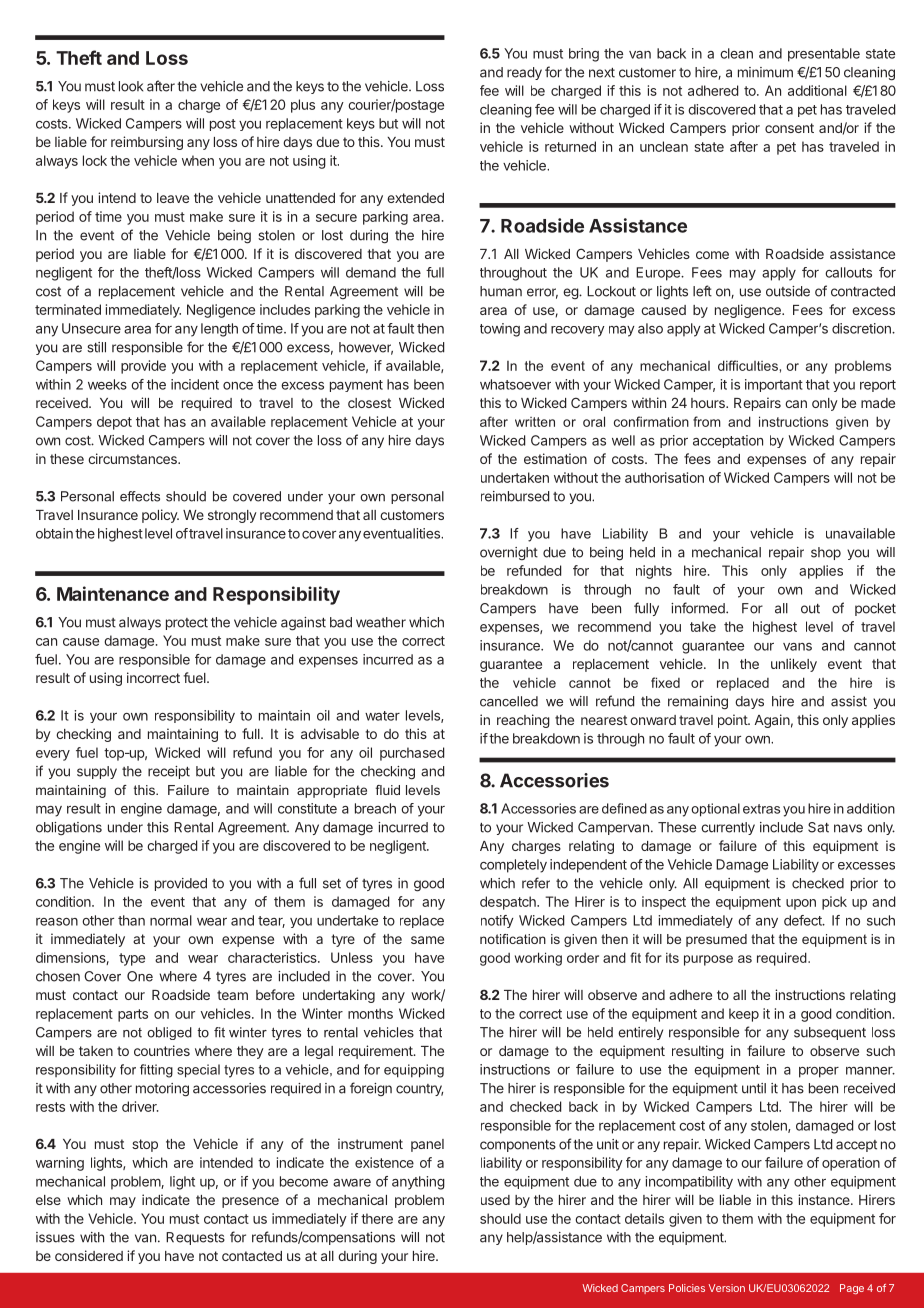 The image size is (924, 1308). I want to click on ready, so click(524, 73).
